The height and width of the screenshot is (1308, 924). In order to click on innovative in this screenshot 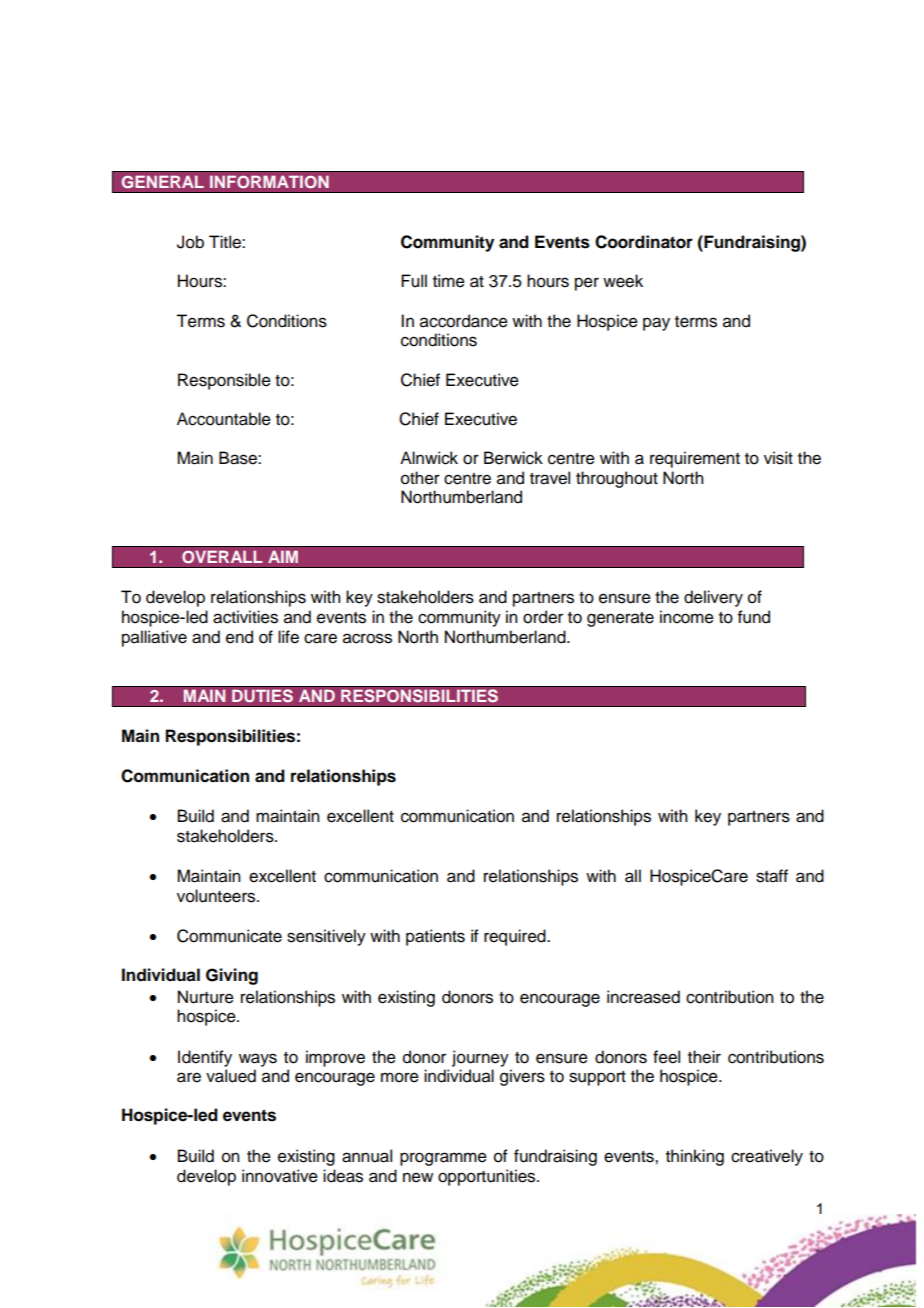, I will do `click(280, 1176)`.
